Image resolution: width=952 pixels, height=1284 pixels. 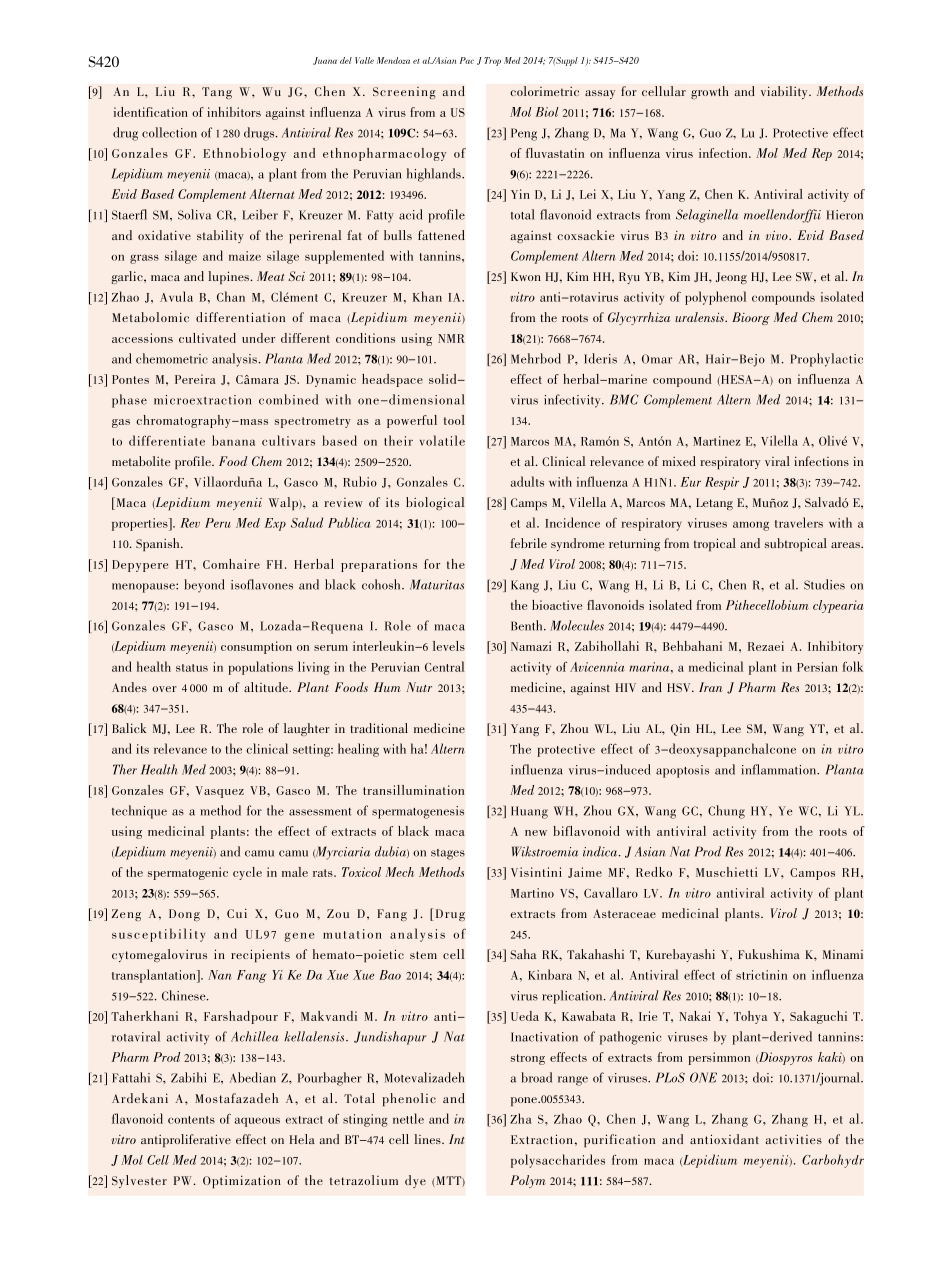 I want to click on inhibitors, so click(x=234, y=112).
